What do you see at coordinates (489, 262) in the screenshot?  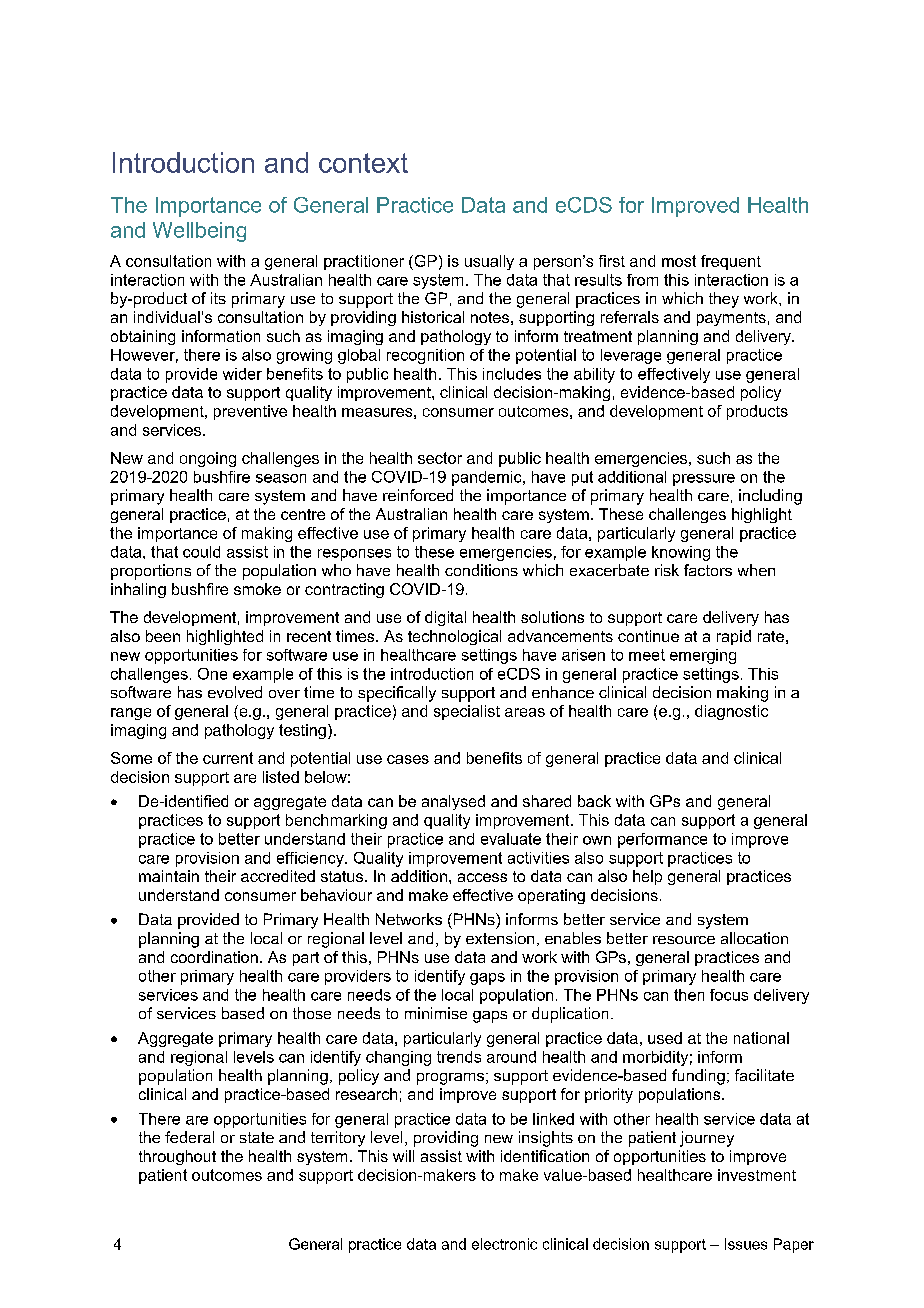 I see `usually` at bounding box center [489, 262].
